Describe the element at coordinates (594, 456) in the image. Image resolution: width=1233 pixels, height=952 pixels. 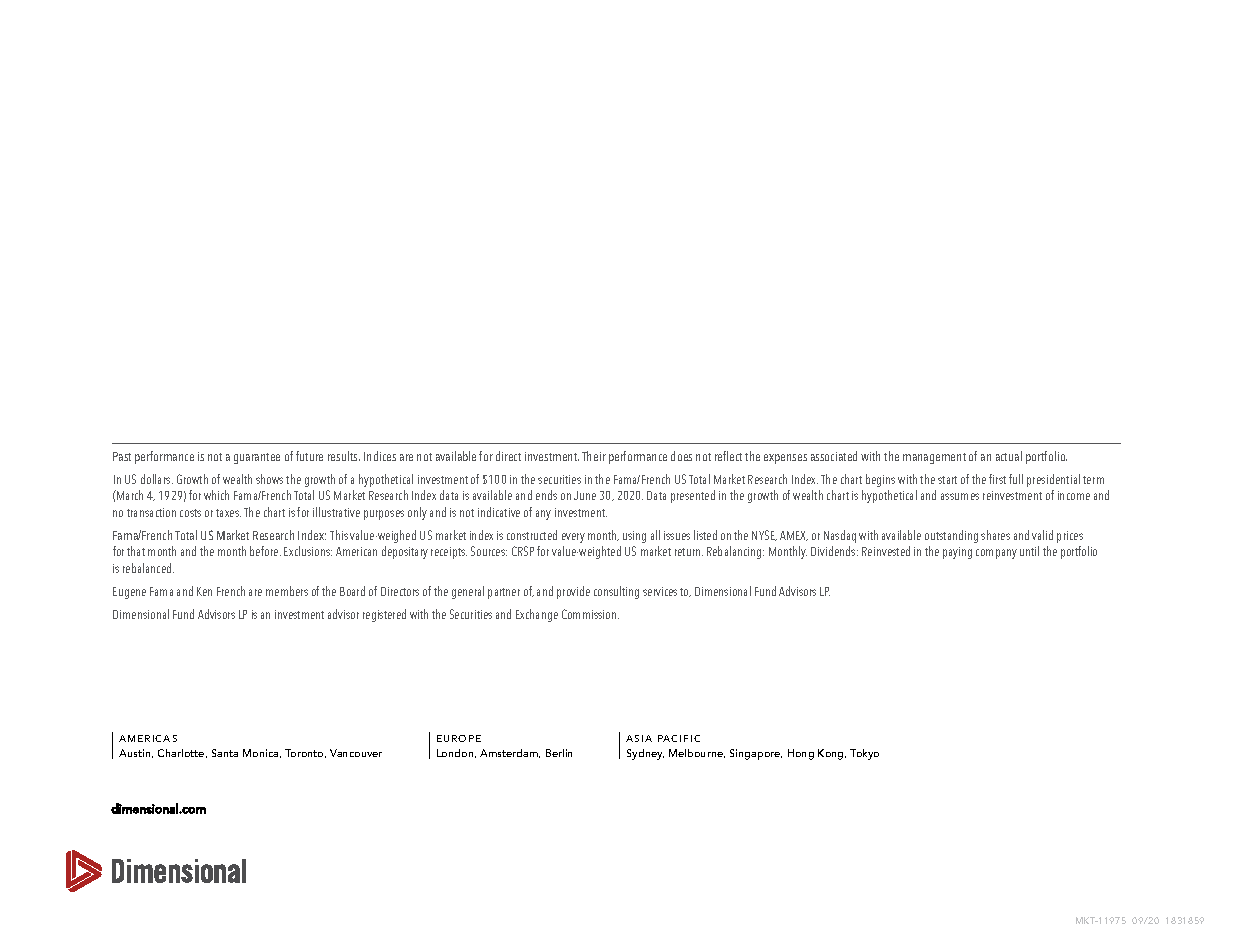
I see `Their` at that location.
